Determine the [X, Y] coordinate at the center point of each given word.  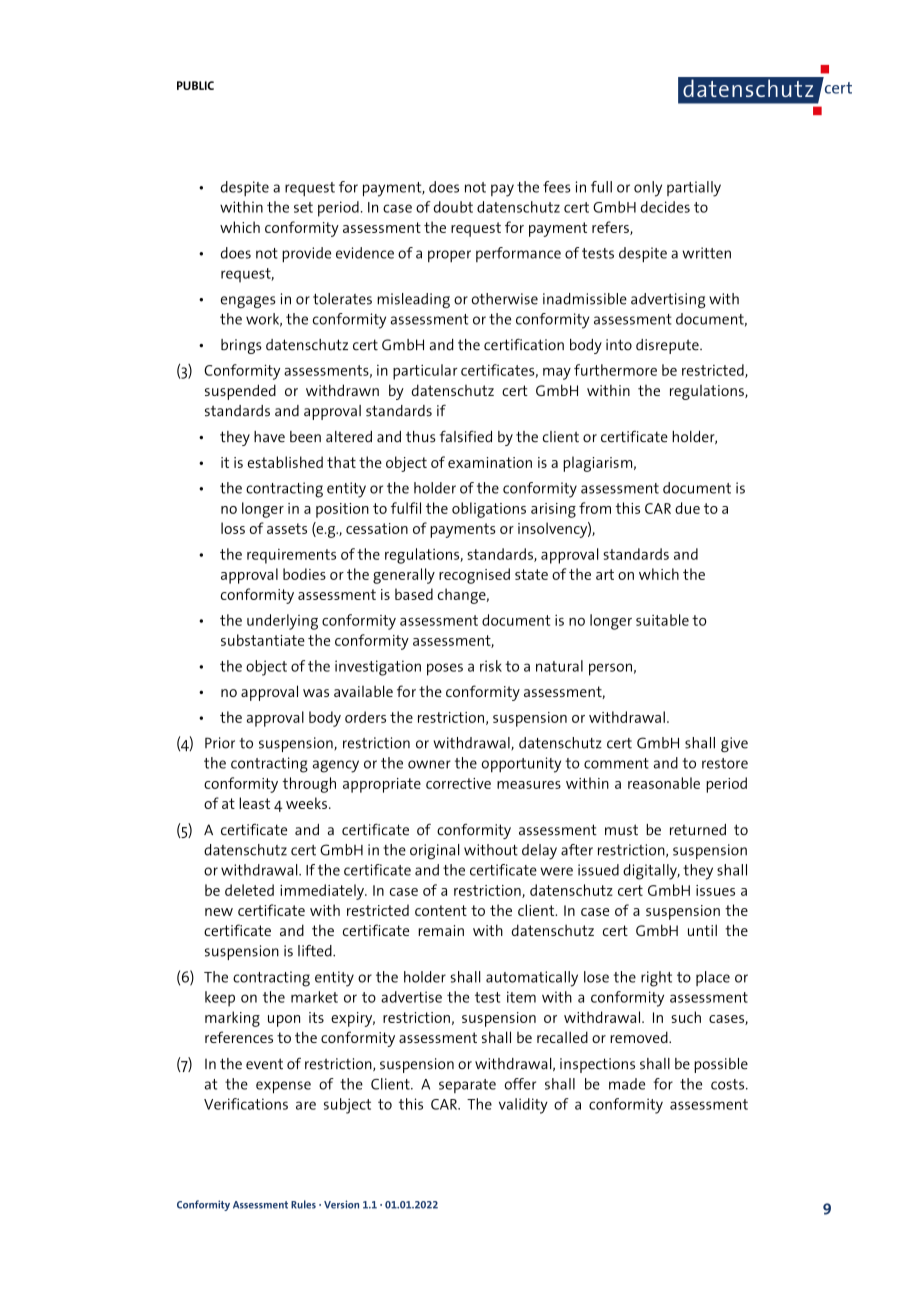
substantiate [263, 640]
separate [467, 1086]
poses [445, 669]
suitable [662, 620]
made [627, 1084]
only [648, 189]
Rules [303, 1204]
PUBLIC [195, 85]
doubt [453, 207]
